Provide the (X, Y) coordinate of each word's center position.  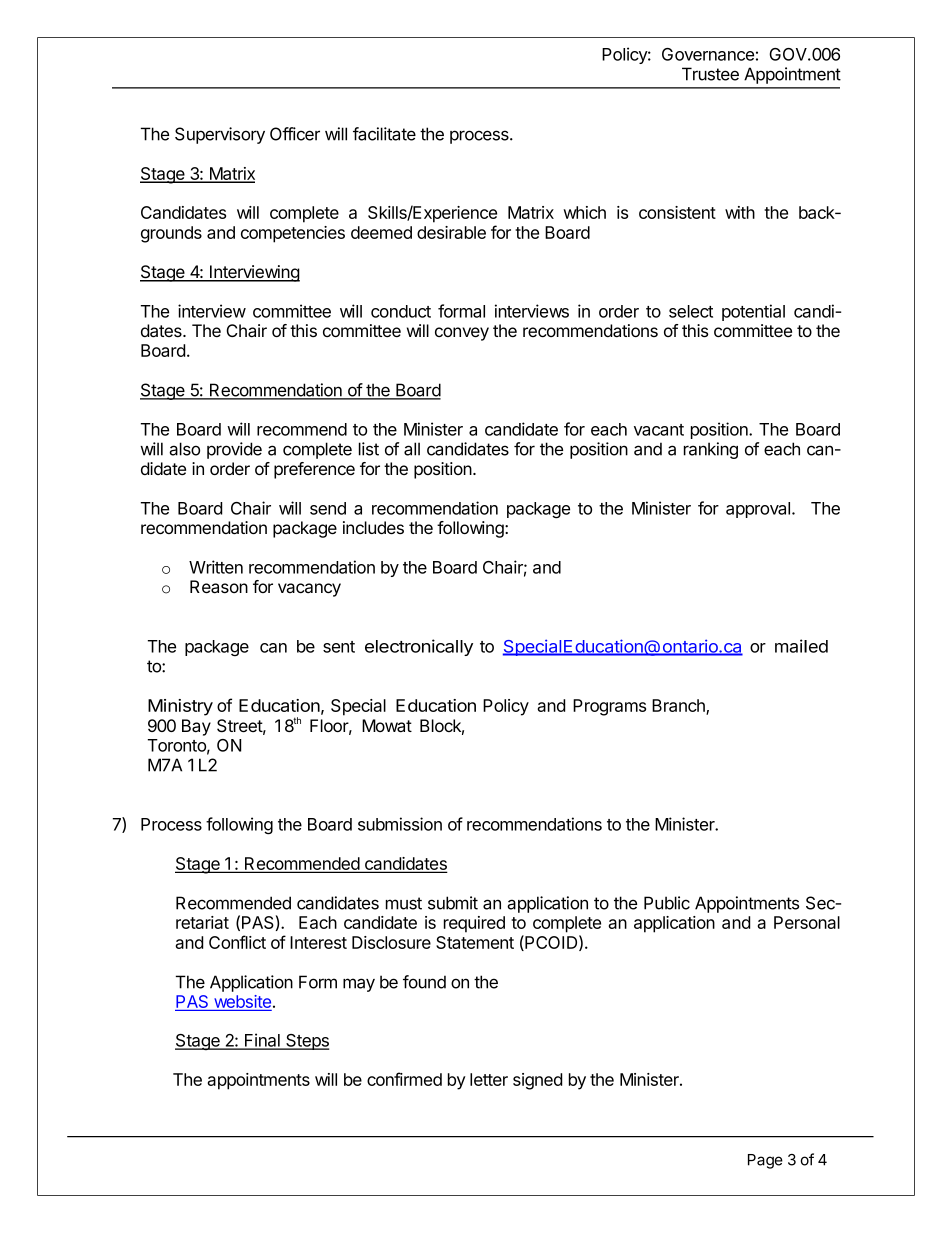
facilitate (384, 134)
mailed (801, 646)
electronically (419, 647)
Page (765, 1161)
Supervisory (220, 135)
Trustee (710, 74)
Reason (219, 587)
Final (262, 1041)
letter (489, 1079)
